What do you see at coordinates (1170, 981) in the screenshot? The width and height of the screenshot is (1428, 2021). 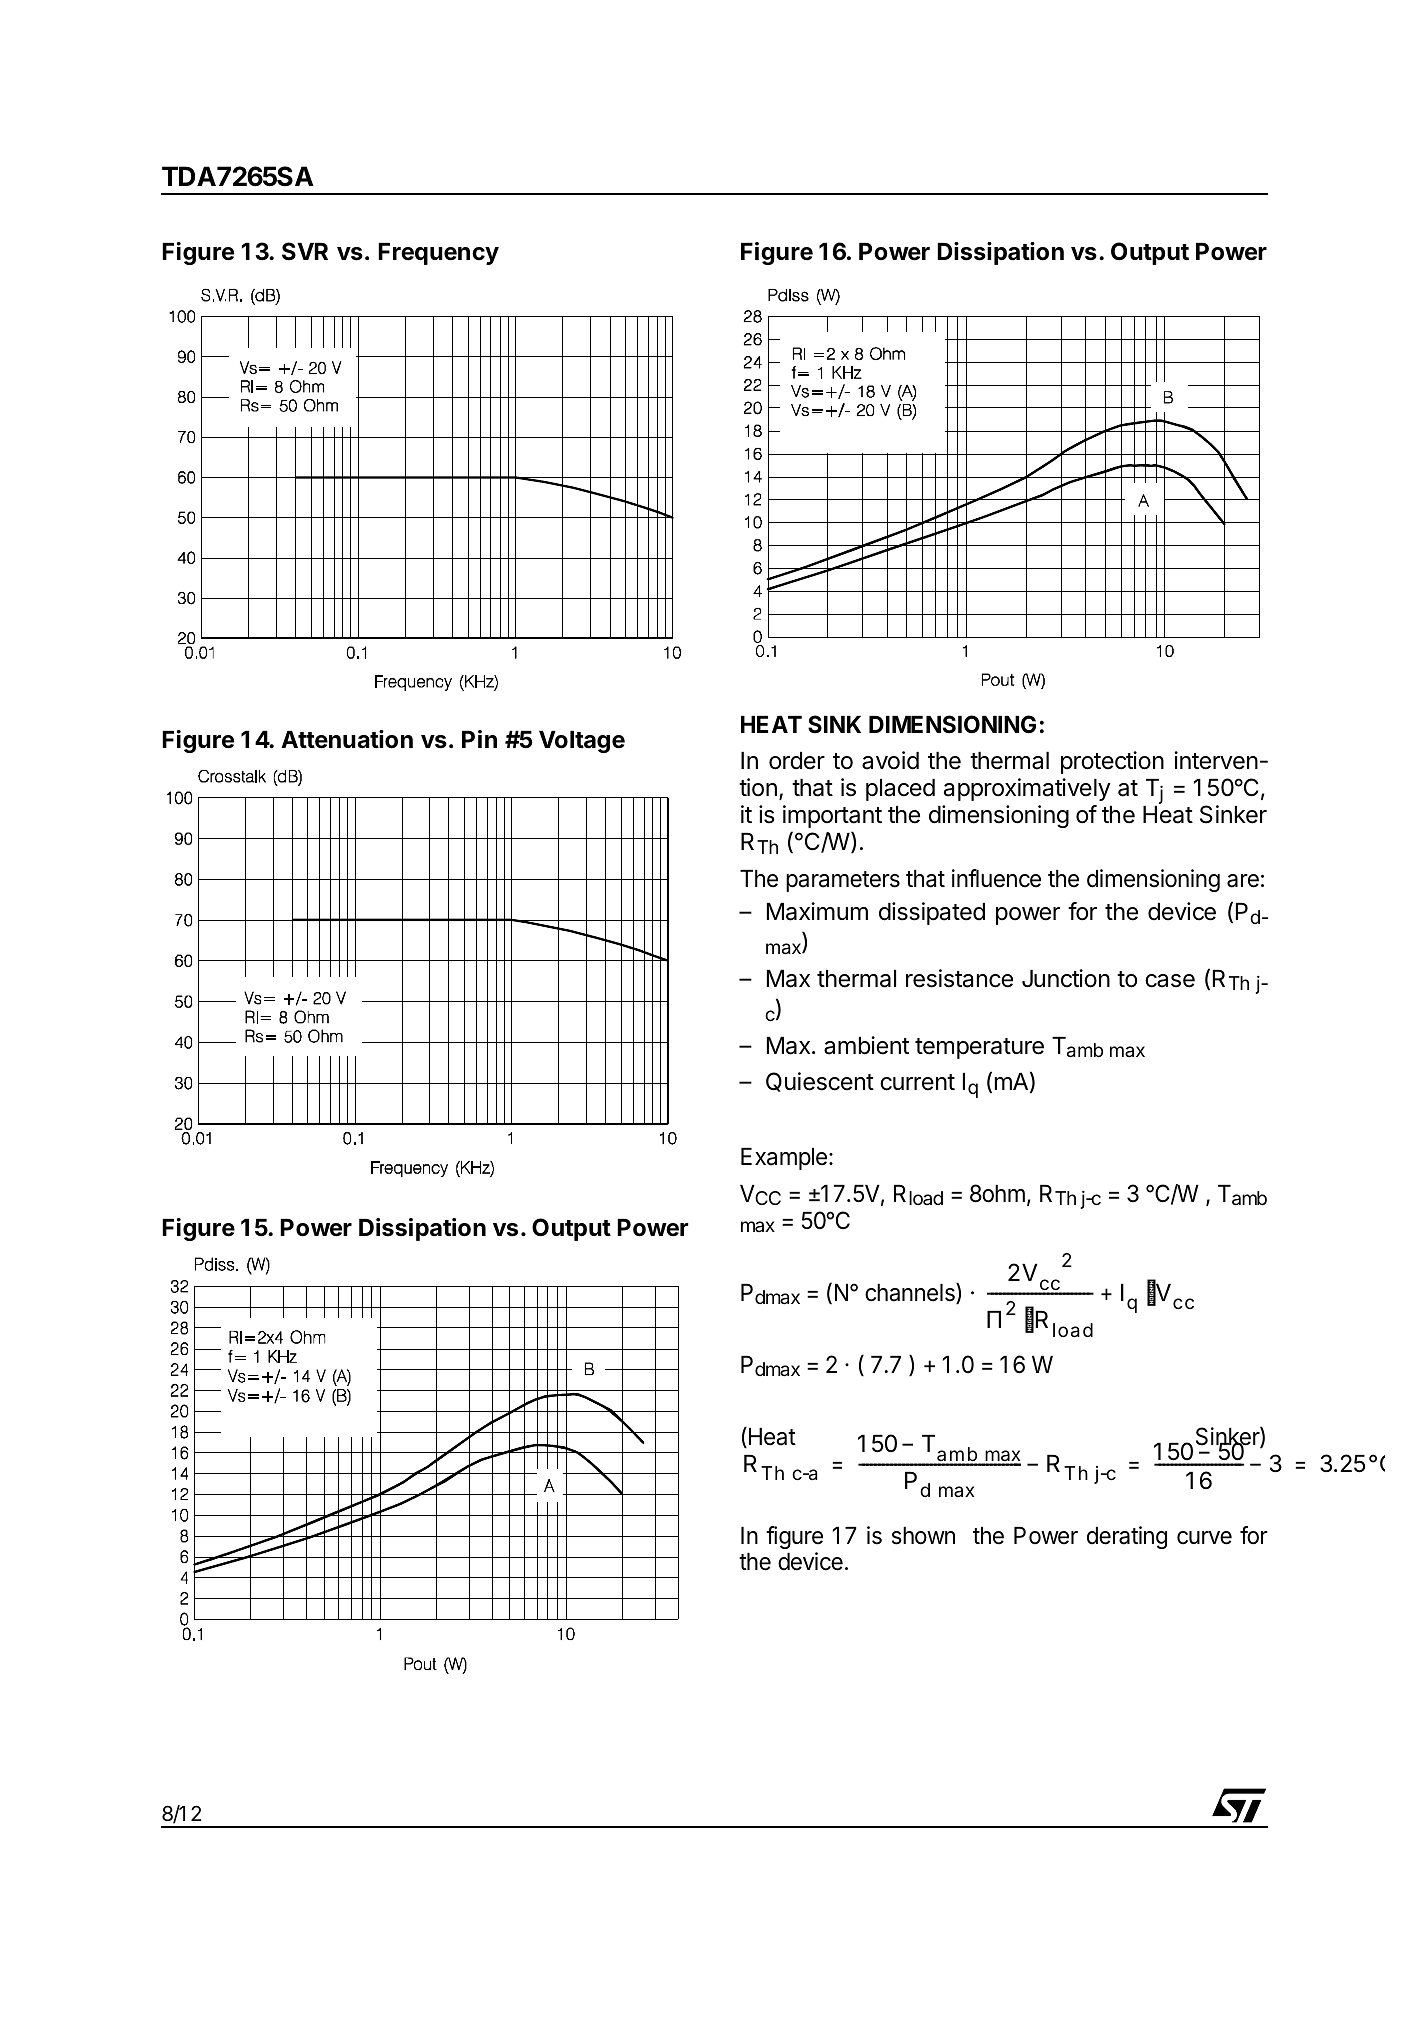 I see `case` at bounding box center [1170, 981].
